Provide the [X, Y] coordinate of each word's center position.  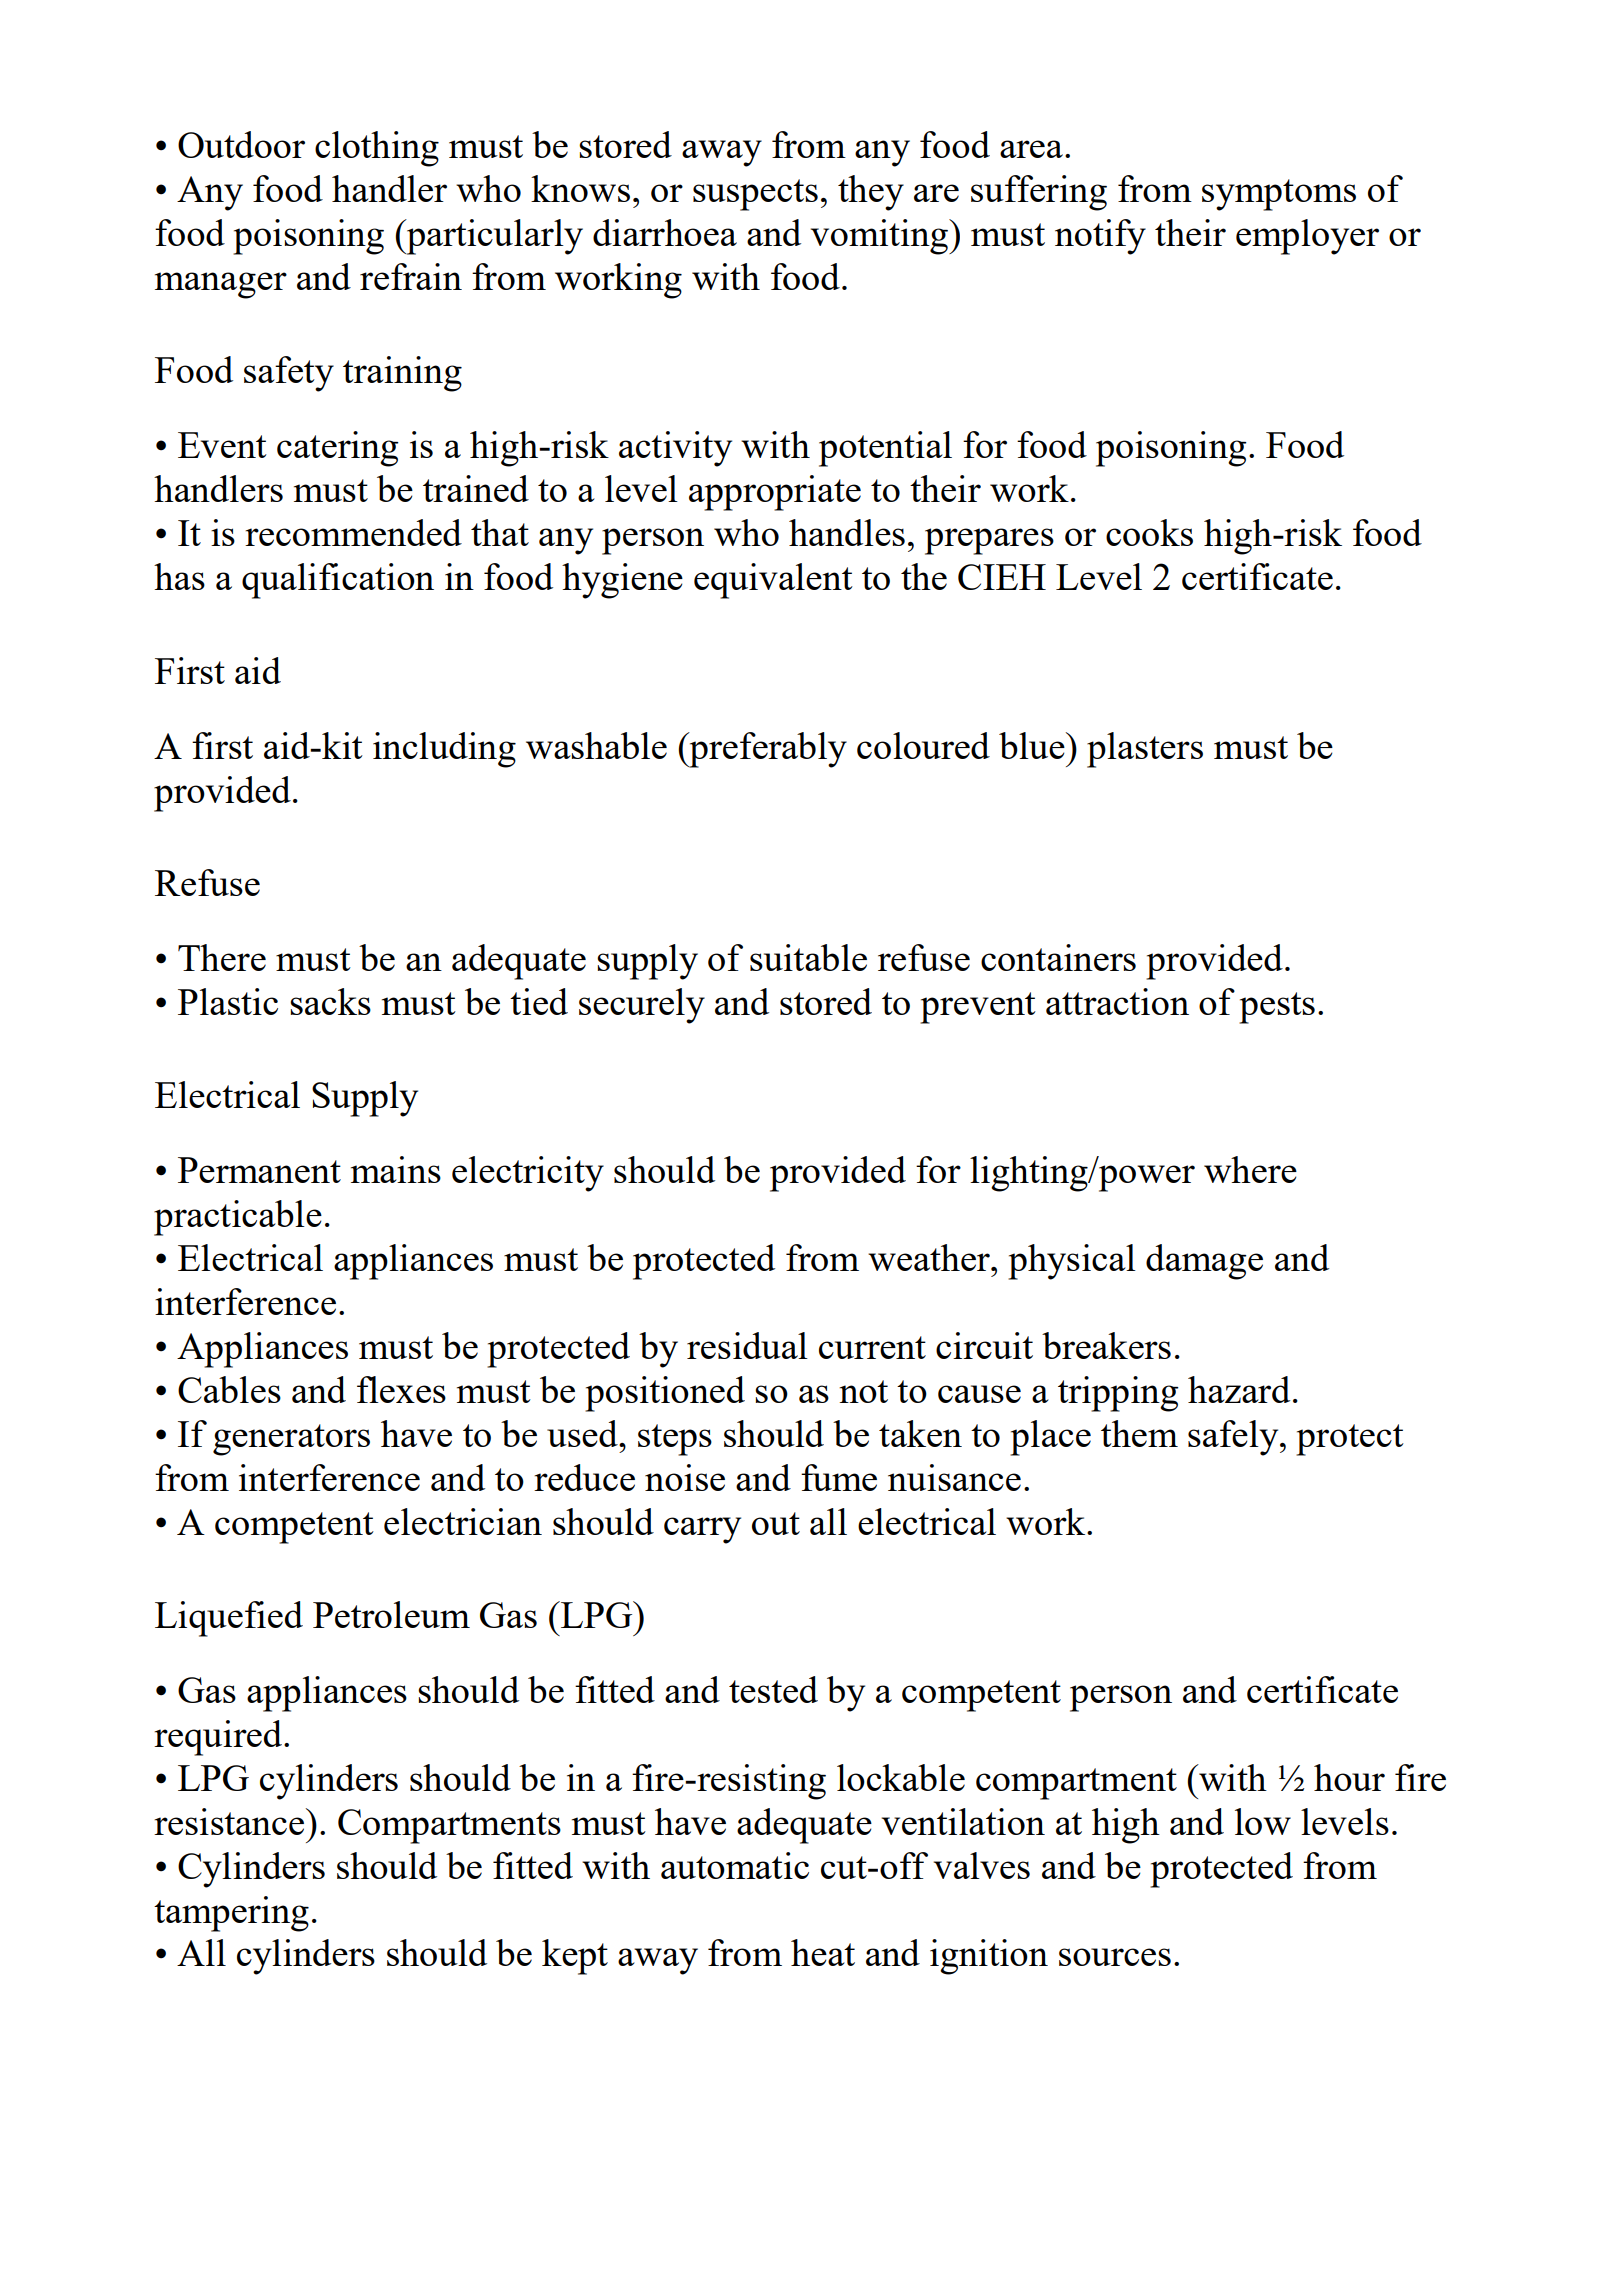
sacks [330, 1001]
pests [1277, 1008]
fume [839, 1477]
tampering [231, 1914]
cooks [1149, 532]
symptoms [1279, 195]
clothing [377, 149]
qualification [338, 581]
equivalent [773, 581]
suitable [808, 957]
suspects [755, 195]
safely [1234, 1438]
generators [291, 1440]
